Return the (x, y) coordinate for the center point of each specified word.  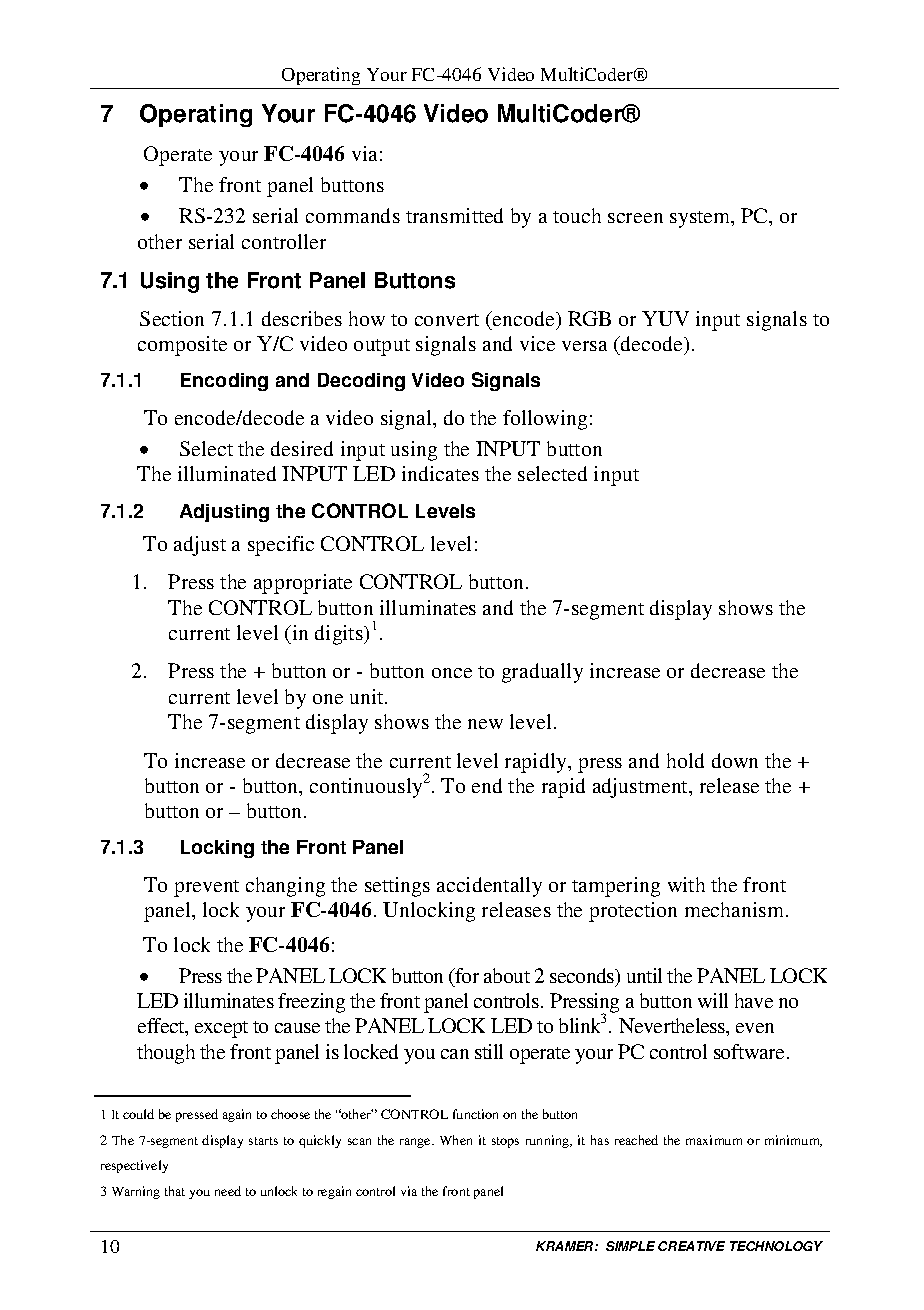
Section (172, 318)
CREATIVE (691, 1246)
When (456, 1140)
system (701, 219)
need (228, 1191)
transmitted (454, 215)
